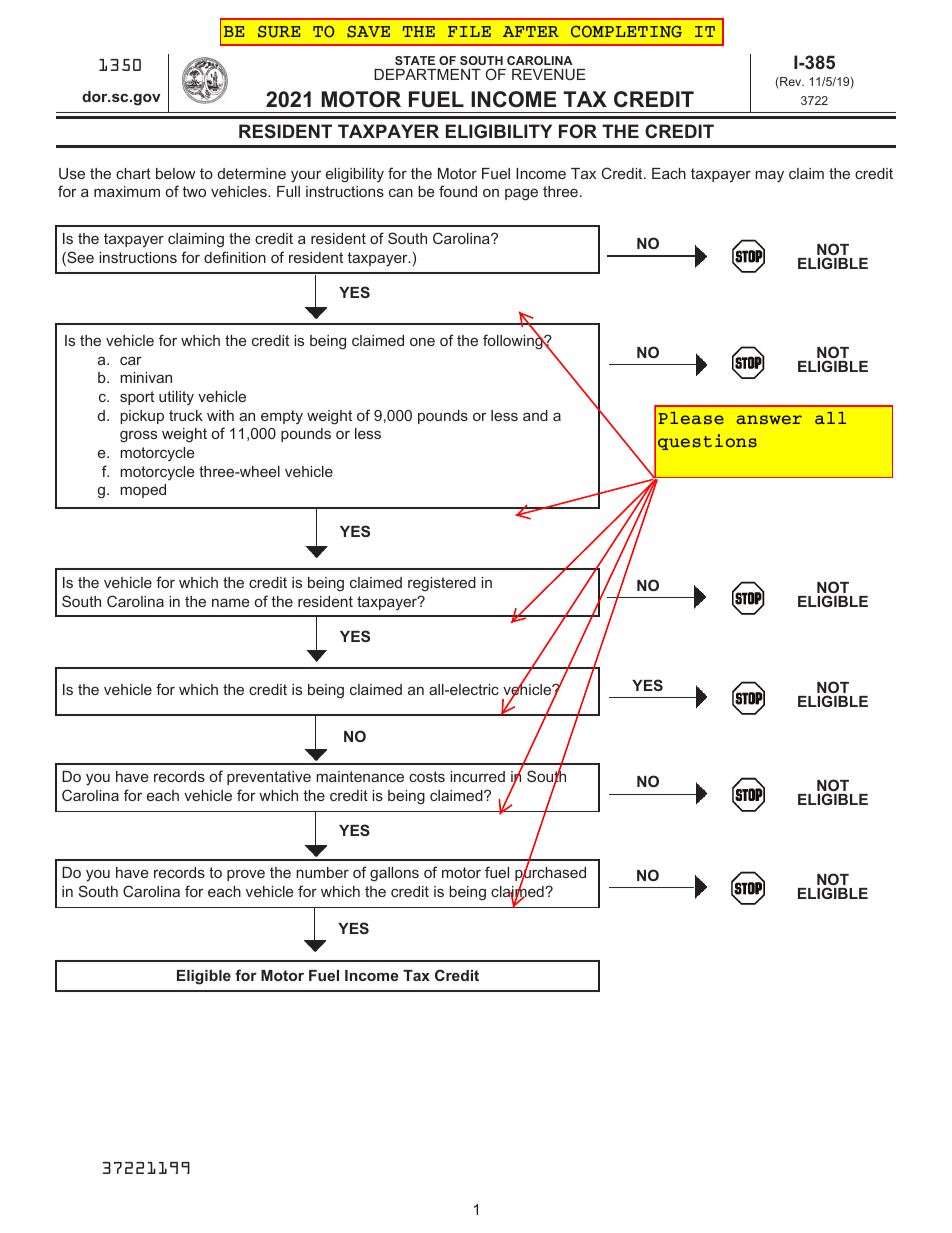  Describe the element at coordinates (394, 874) in the document. I see `gallons` at that location.
